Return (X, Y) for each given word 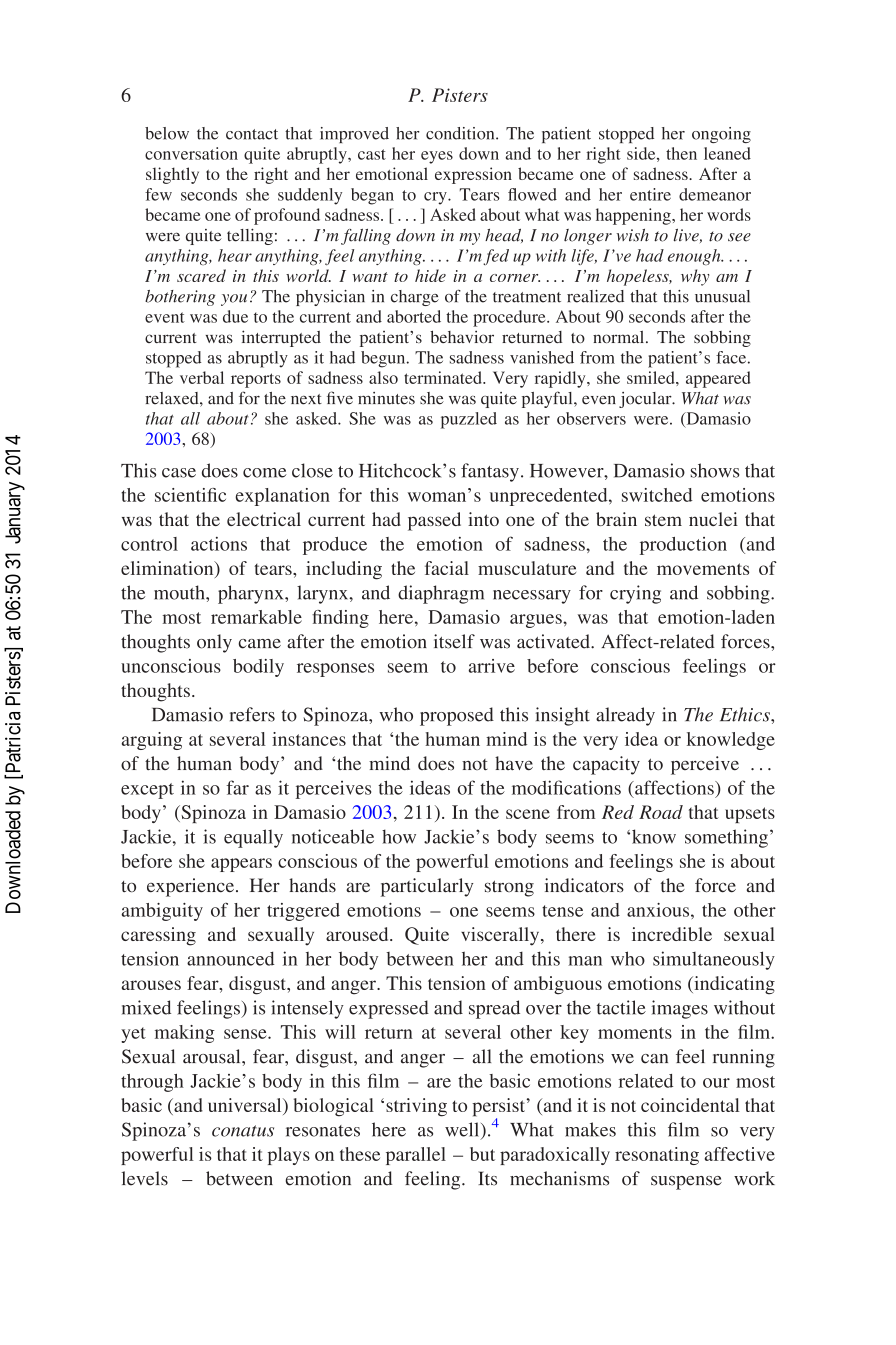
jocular (646, 400)
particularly (427, 887)
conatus (243, 1131)
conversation (191, 153)
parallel (416, 1156)
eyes (437, 157)
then (681, 153)
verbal (202, 377)
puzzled (469, 420)
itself (454, 641)
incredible (672, 934)
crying (635, 594)
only (214, 643)
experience (190, 887)
